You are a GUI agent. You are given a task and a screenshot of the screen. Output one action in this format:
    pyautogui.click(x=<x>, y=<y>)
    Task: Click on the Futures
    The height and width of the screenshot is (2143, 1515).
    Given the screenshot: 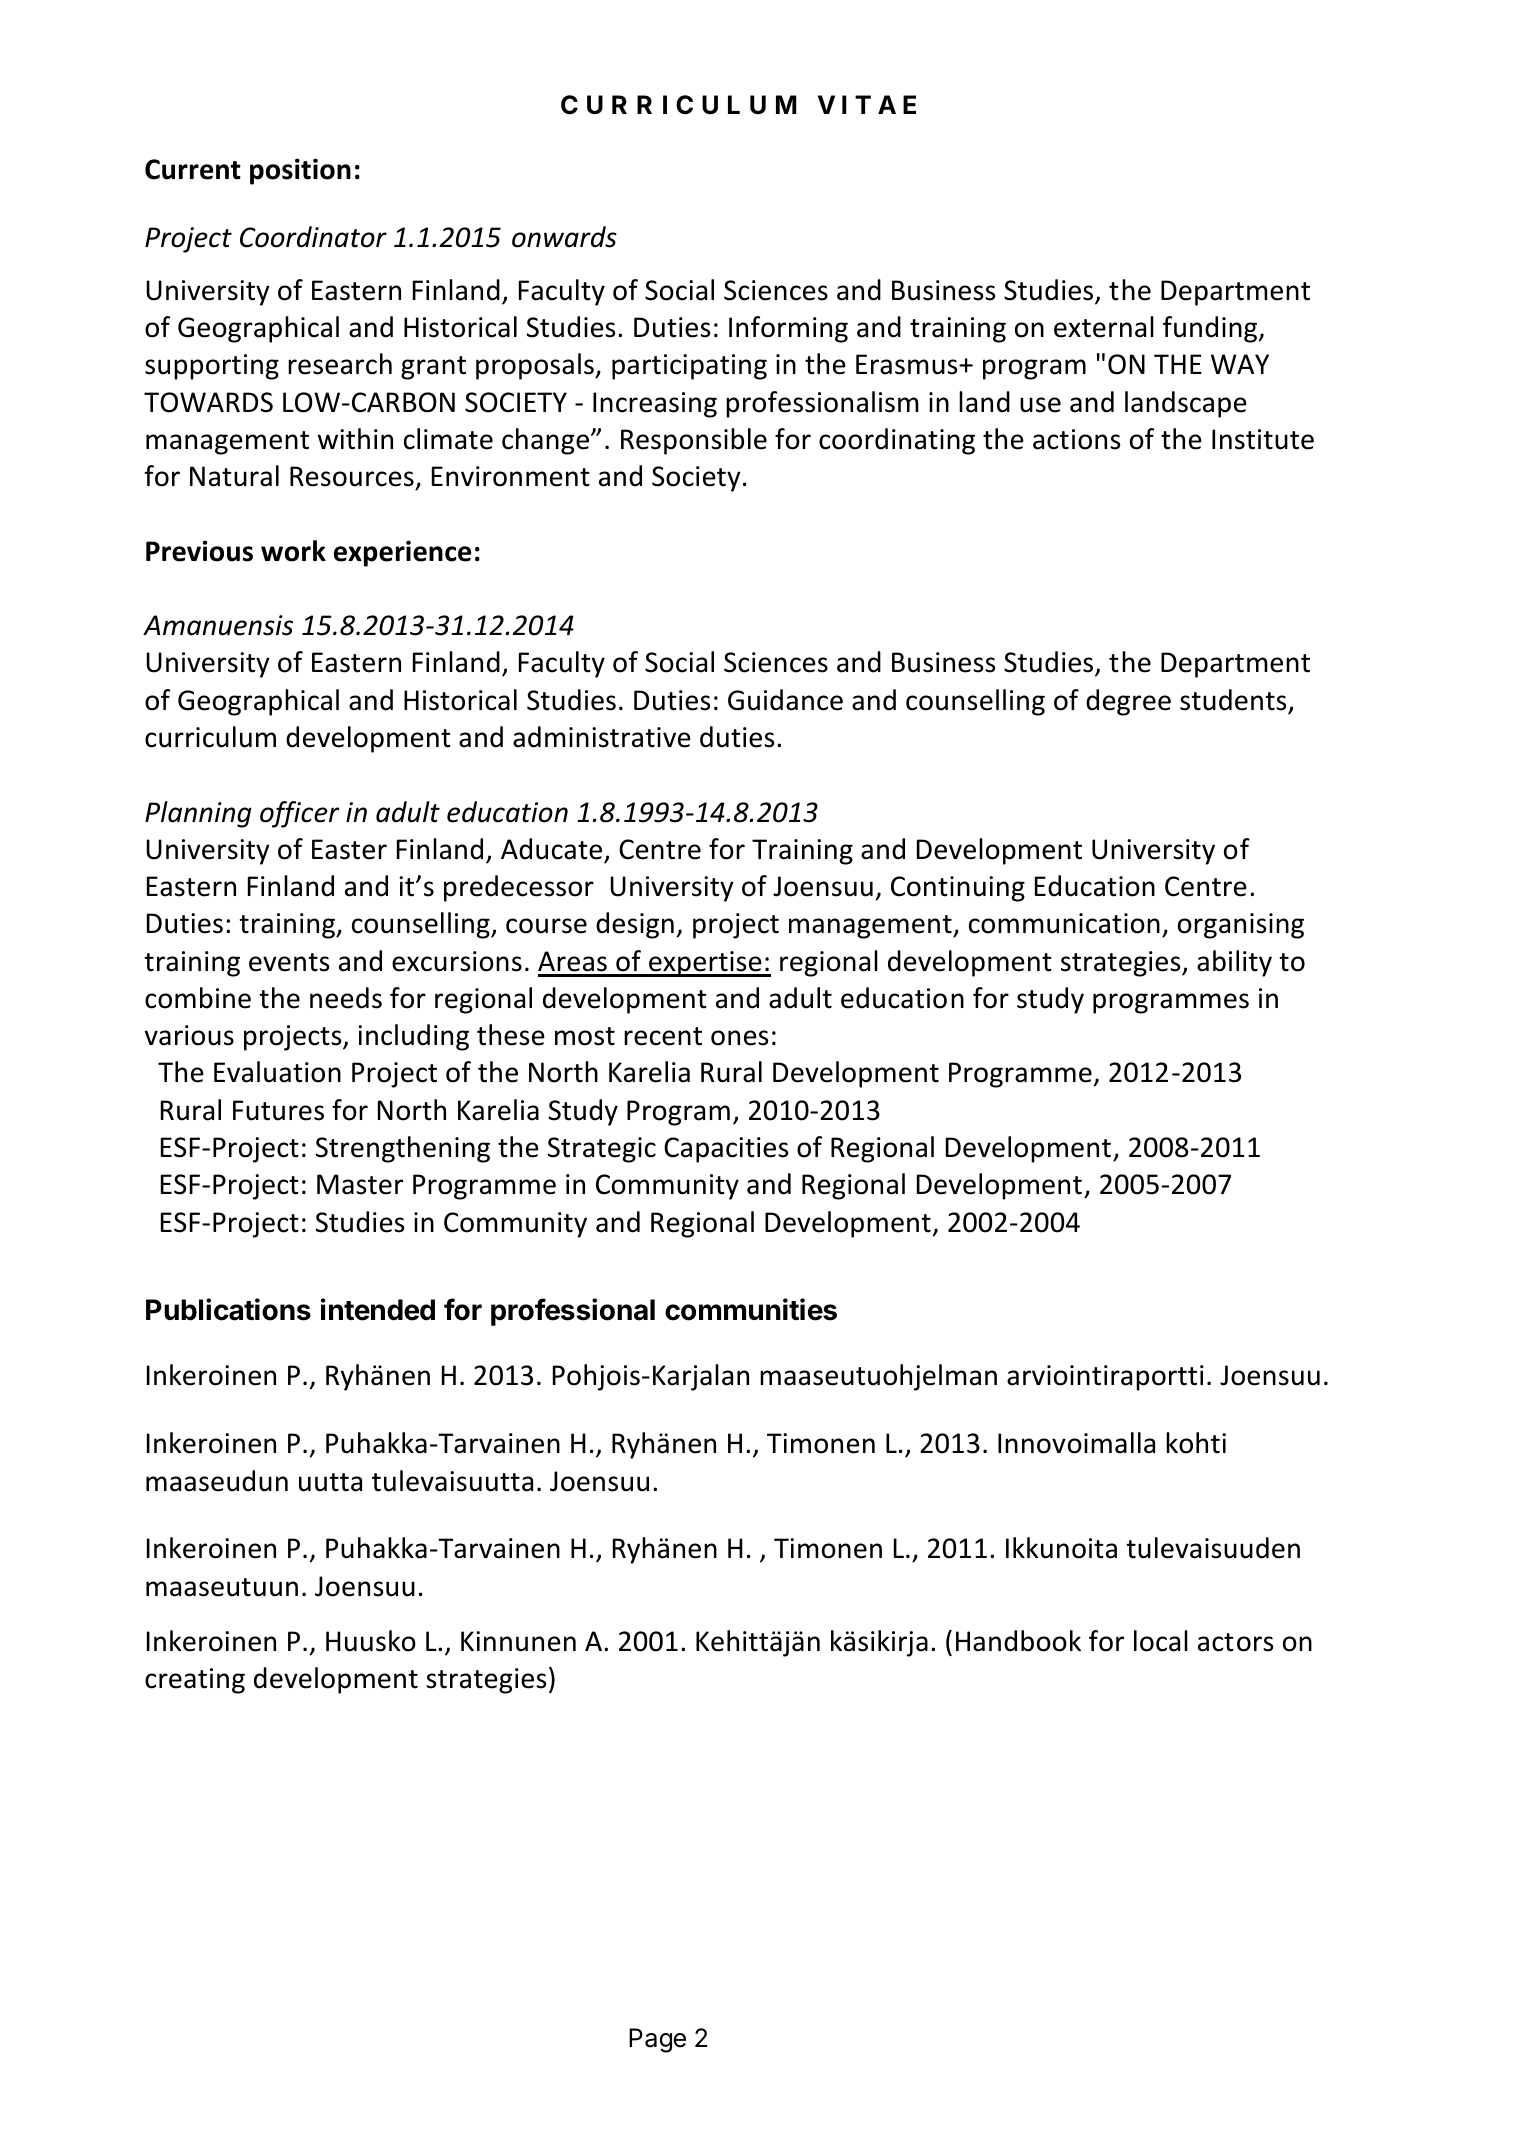 What is the action you would take?
    pyautogui.click(x=278, y=1110)
